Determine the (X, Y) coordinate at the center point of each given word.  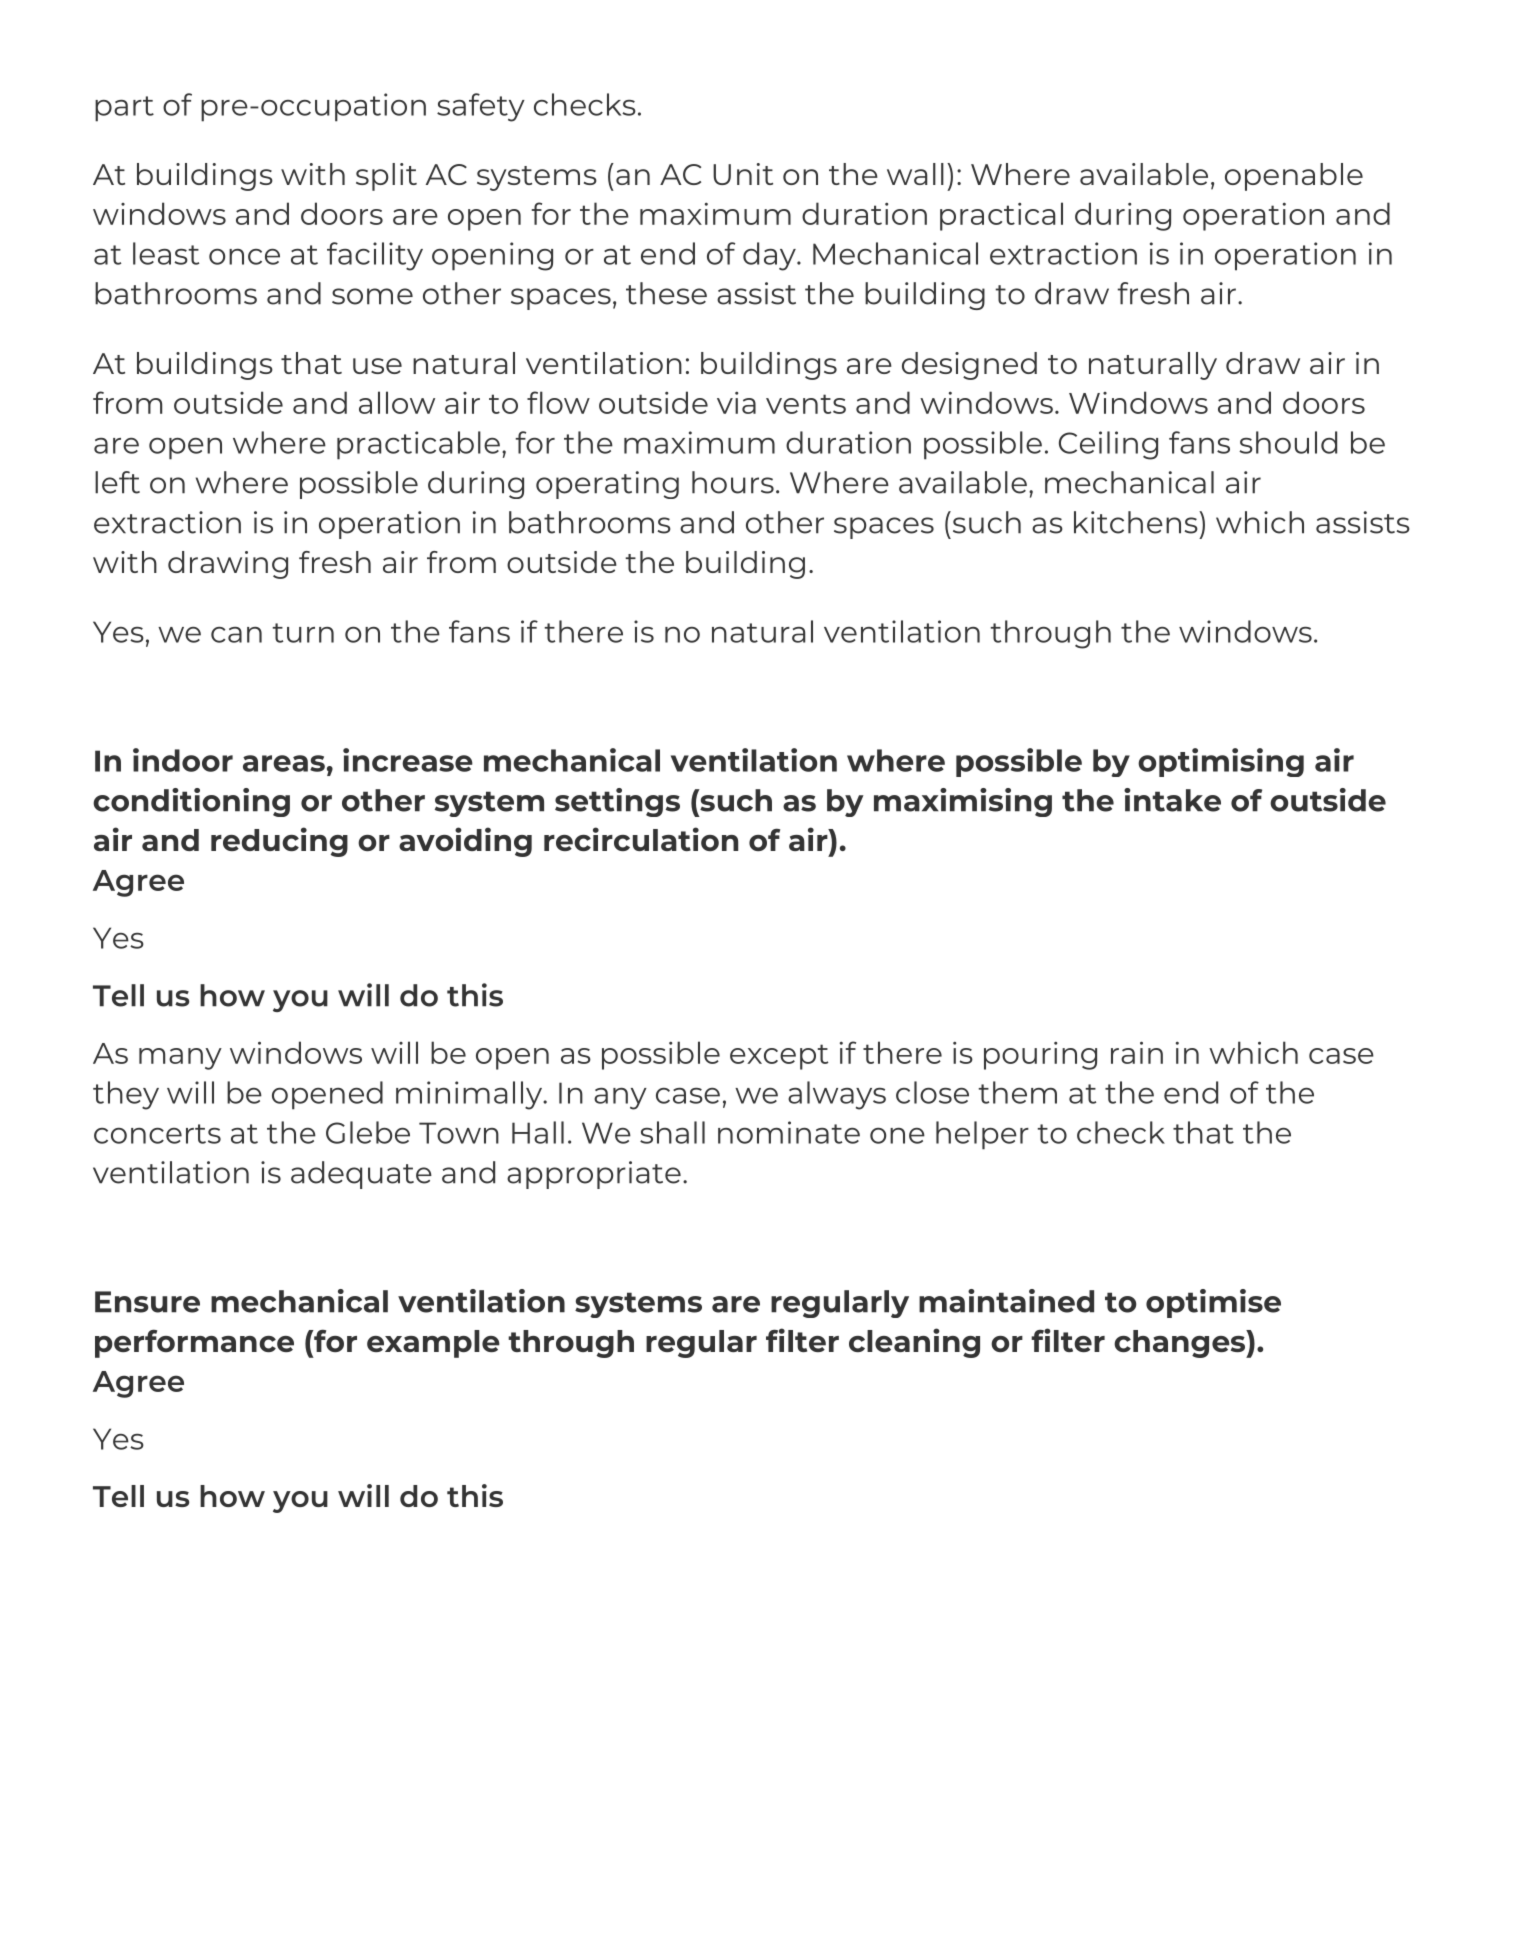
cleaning (914, 1343)
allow (397, 402)
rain (1137, 1052)
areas (284, 763)
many (180, 1059)
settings (617, 802)
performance (194, 1343)
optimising (1221, 762)
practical (1001, 216)
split (386, 177)
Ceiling (1108, 445)
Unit (743, 174)
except (779, 1057)
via (736, 403)
